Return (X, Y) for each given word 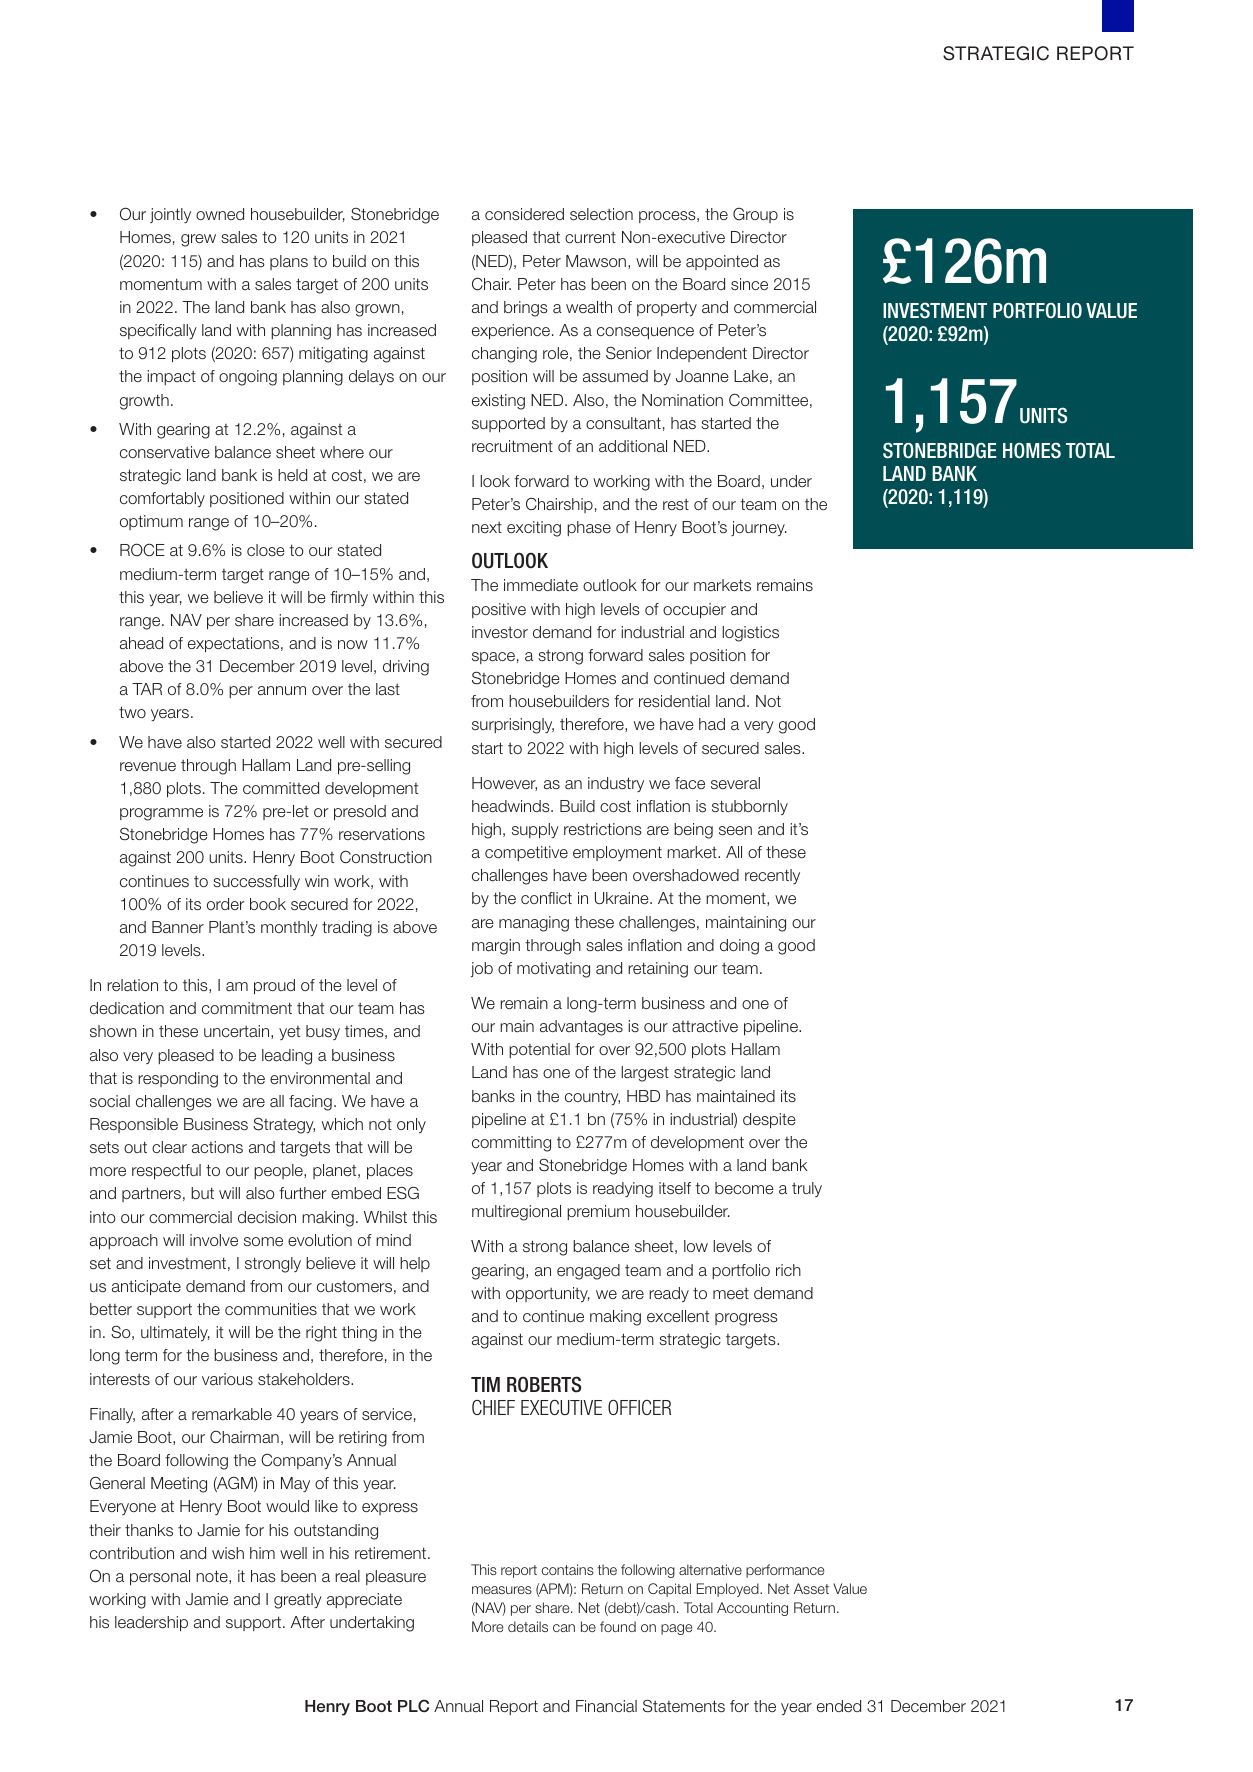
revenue (148, 766)
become (744, 1188)
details (528, 1626)
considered (524, 214)
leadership (151, 1623)
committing (511, 1144)
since (749, 284)
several (735, 783)
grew (198, 240)
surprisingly (513, 726)
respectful (166, 1171)
